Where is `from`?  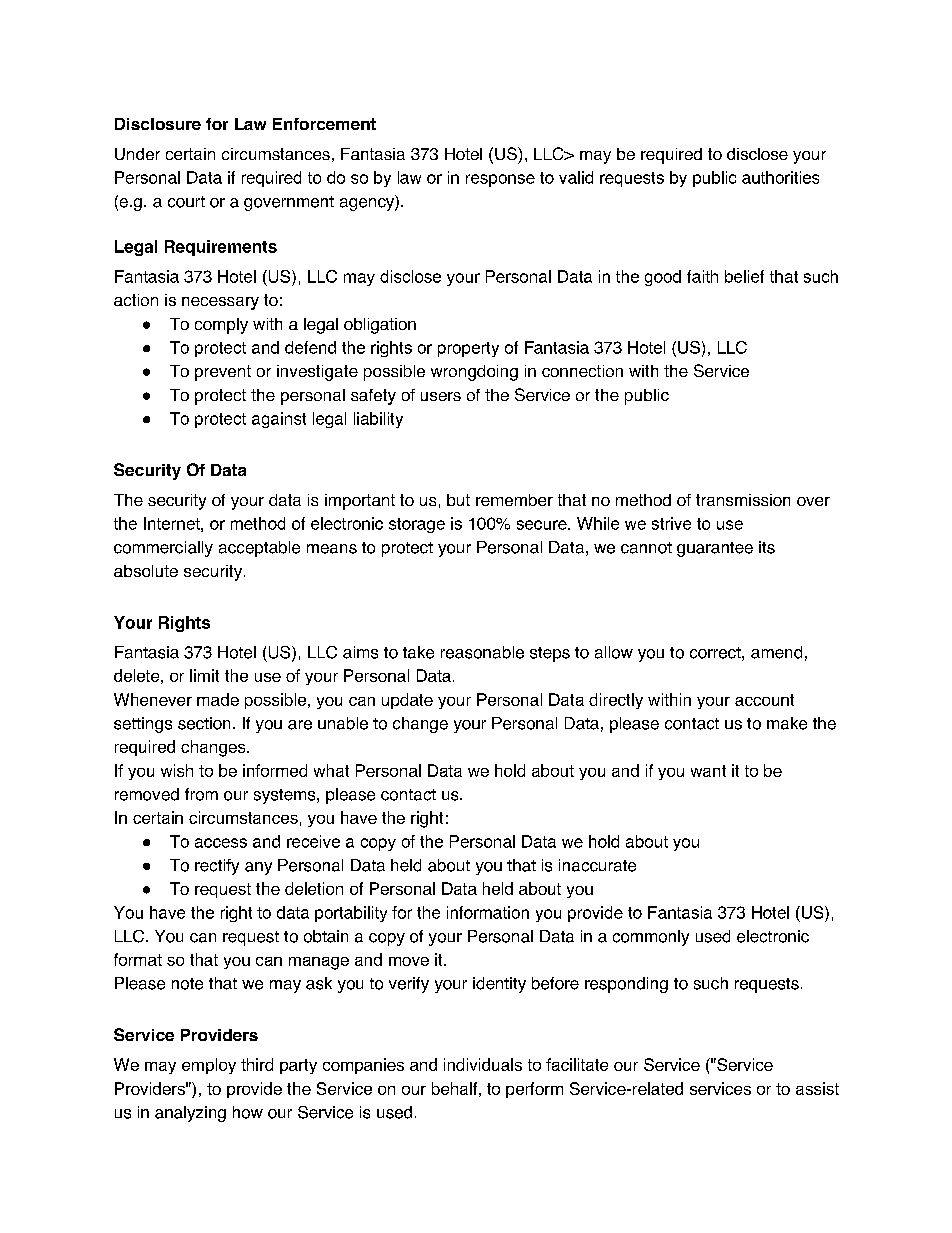
from is located at coordinates (201, 794).
